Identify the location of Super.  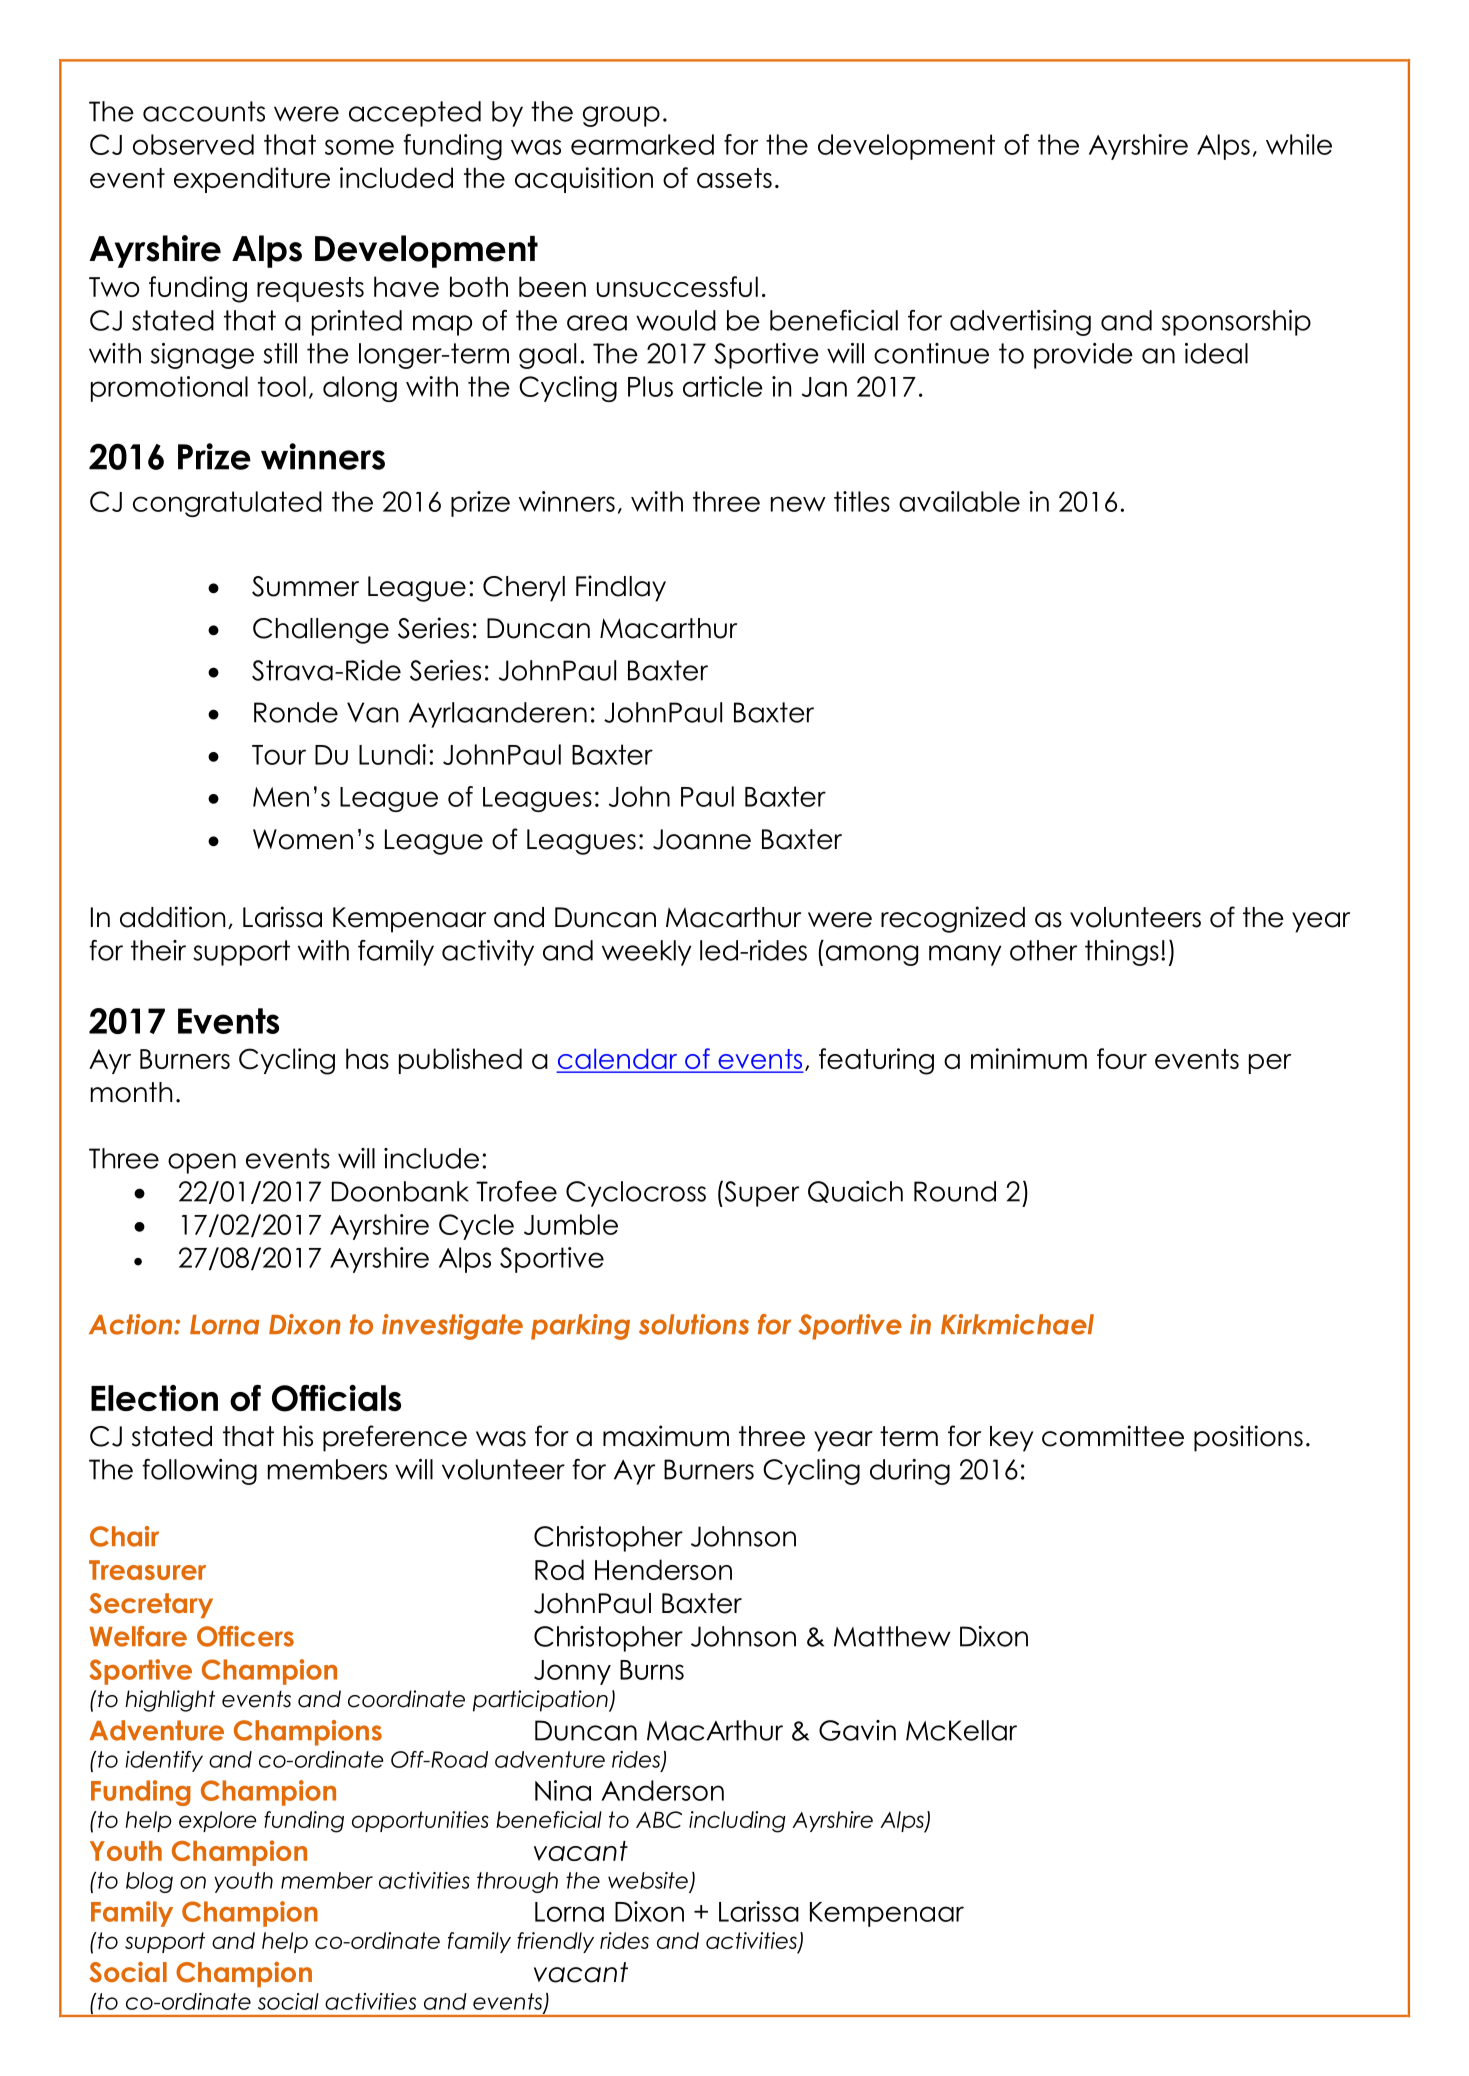
(760, 1194).
